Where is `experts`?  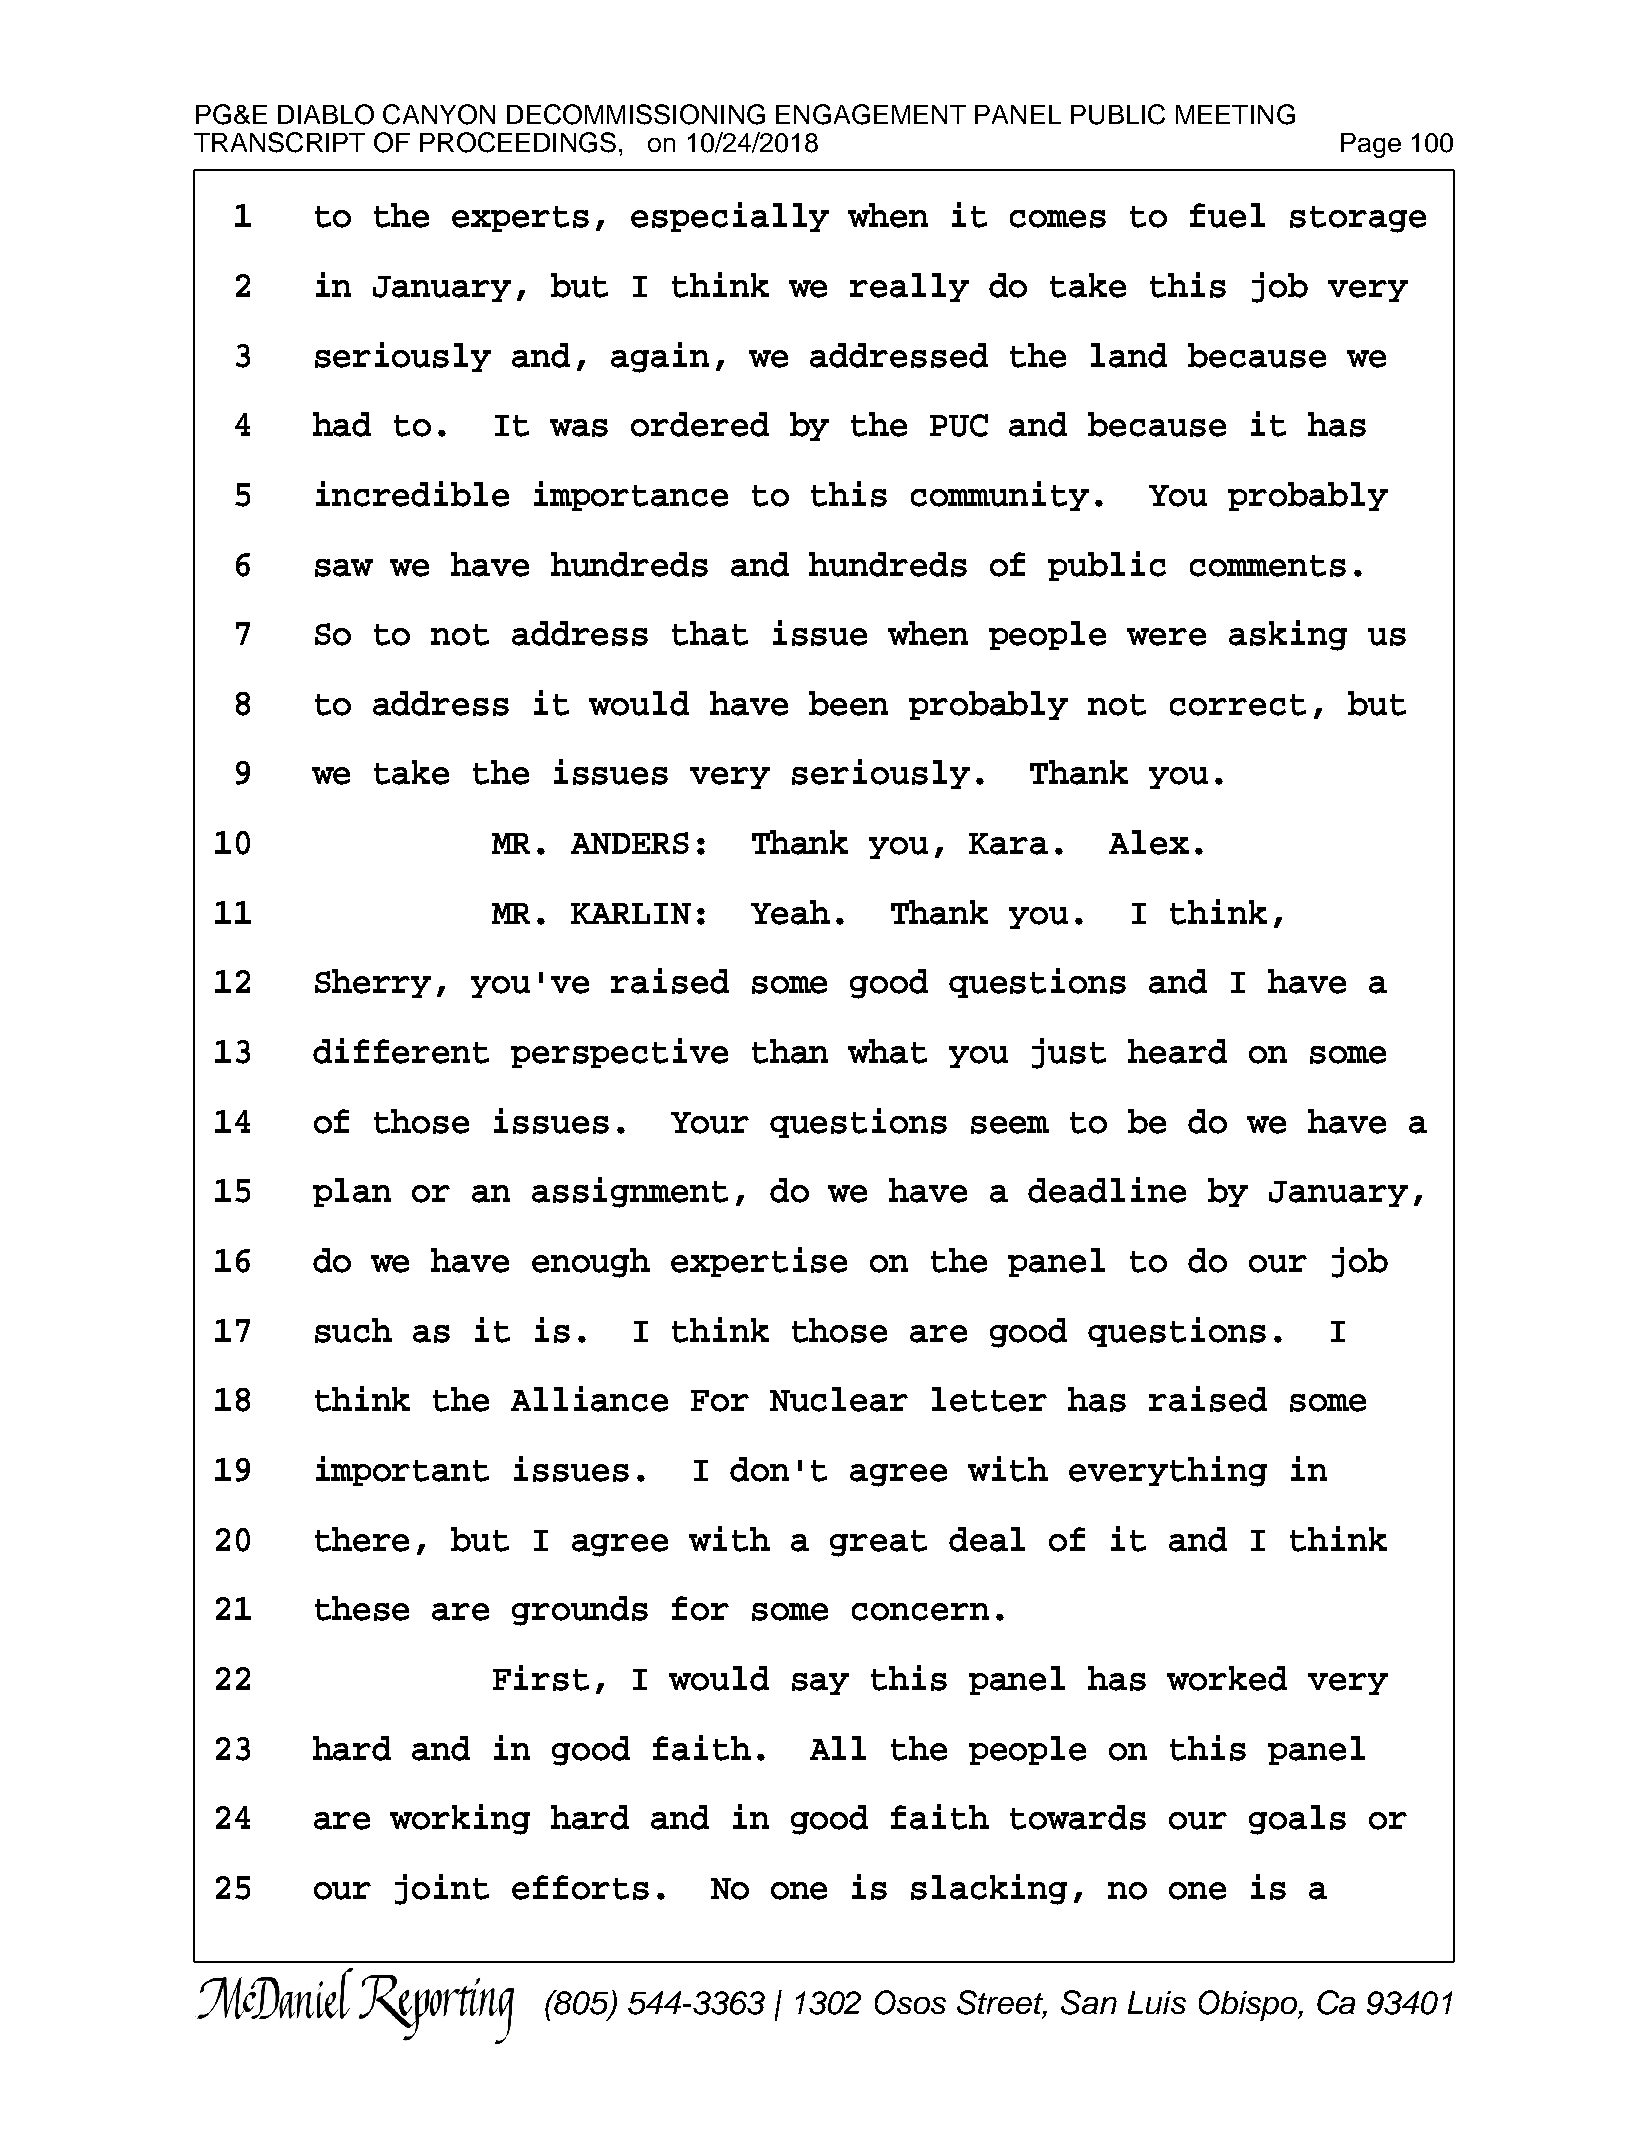
experts is located at coordinates (520, 219).
